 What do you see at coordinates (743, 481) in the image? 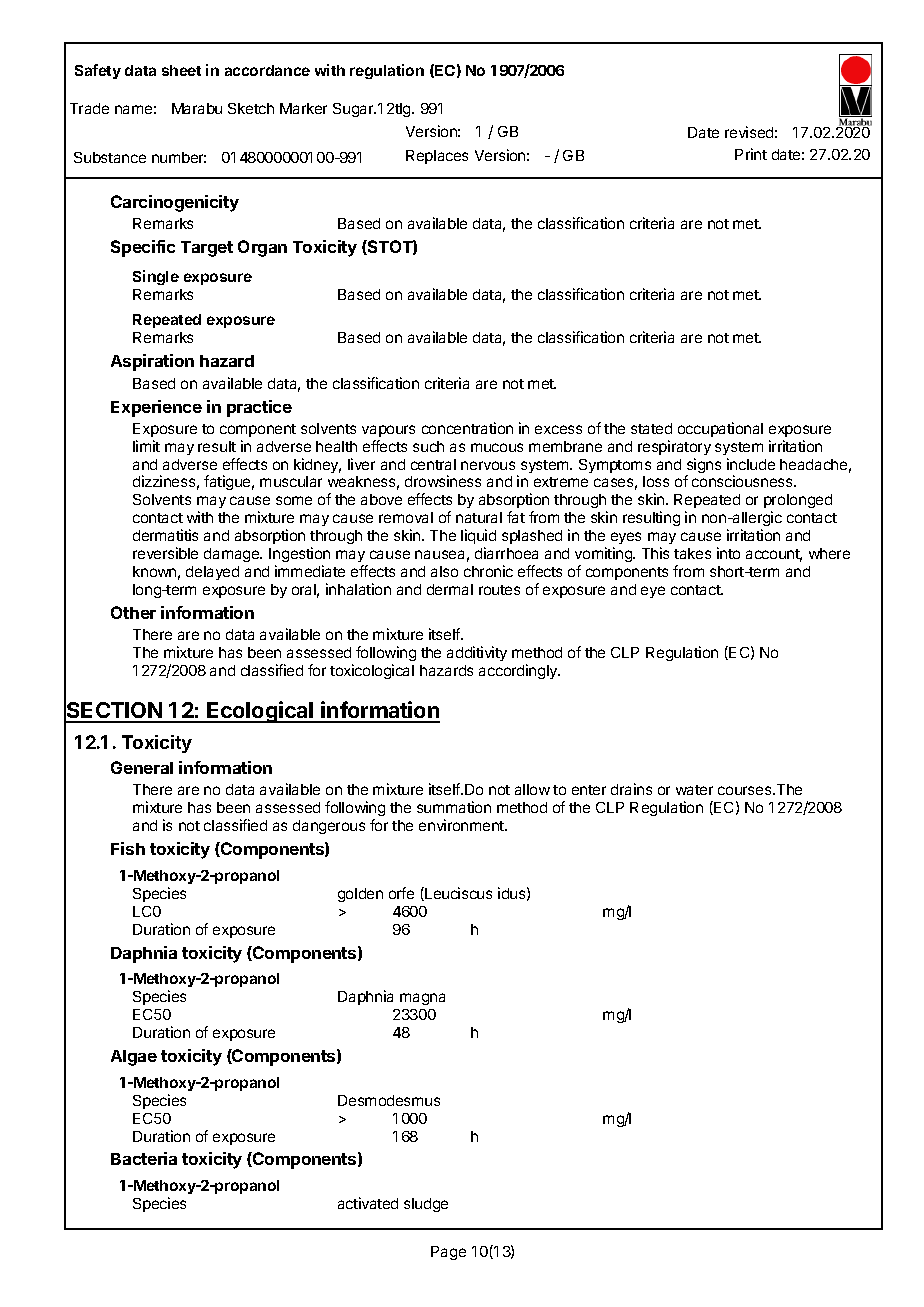
I see `consciousness` at bounding box center [743, 481].
